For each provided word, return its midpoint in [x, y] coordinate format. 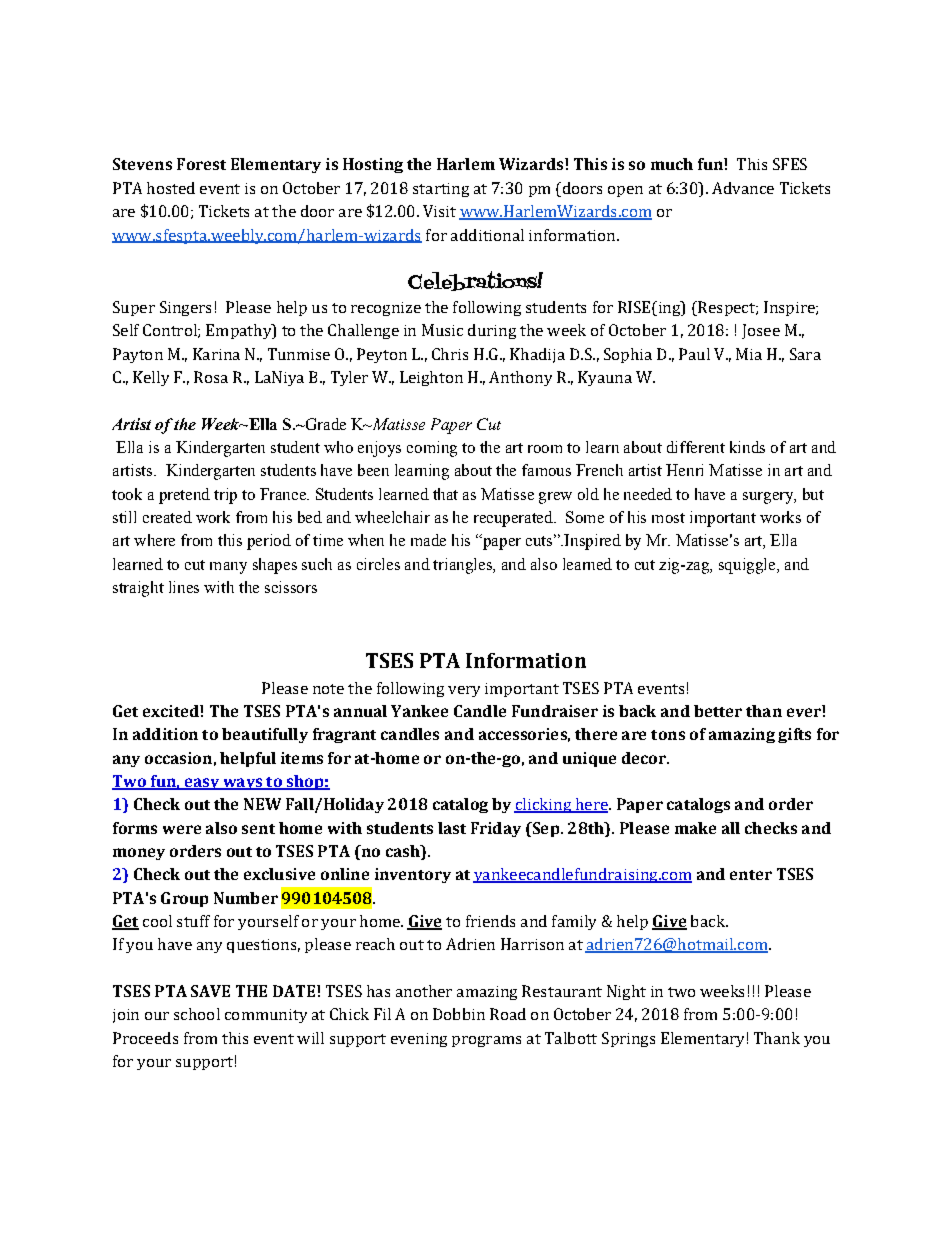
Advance [743, 188]
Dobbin [459, 1014]
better [718, 711]
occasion [178, 758]
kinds [747, 447]
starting [441, 190]
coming [432, 449]
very [464, 691]
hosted [171, 188]
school [197, 1014]
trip [225, 496]
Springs [628, 1039]
